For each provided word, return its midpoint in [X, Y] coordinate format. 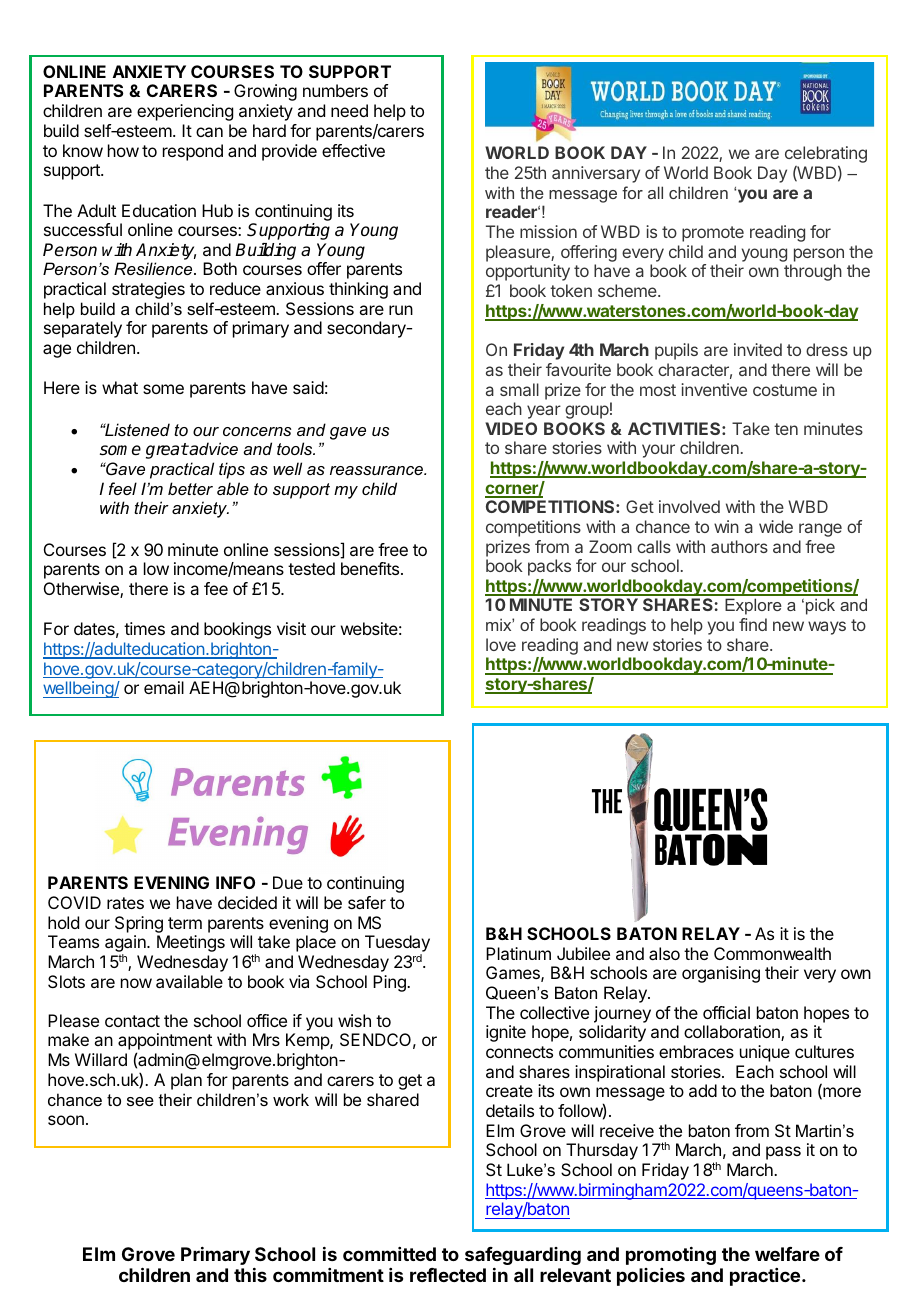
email [164, 687]
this [250, 1275]
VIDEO [511, 428]
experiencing [185, 112]
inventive [714, 389]
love [501, 644]
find [753, 624]
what [120, 387]
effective [353, 150]
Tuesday [397, 945]
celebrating [826, 154]
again [126, 945]
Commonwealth [772, 953]
